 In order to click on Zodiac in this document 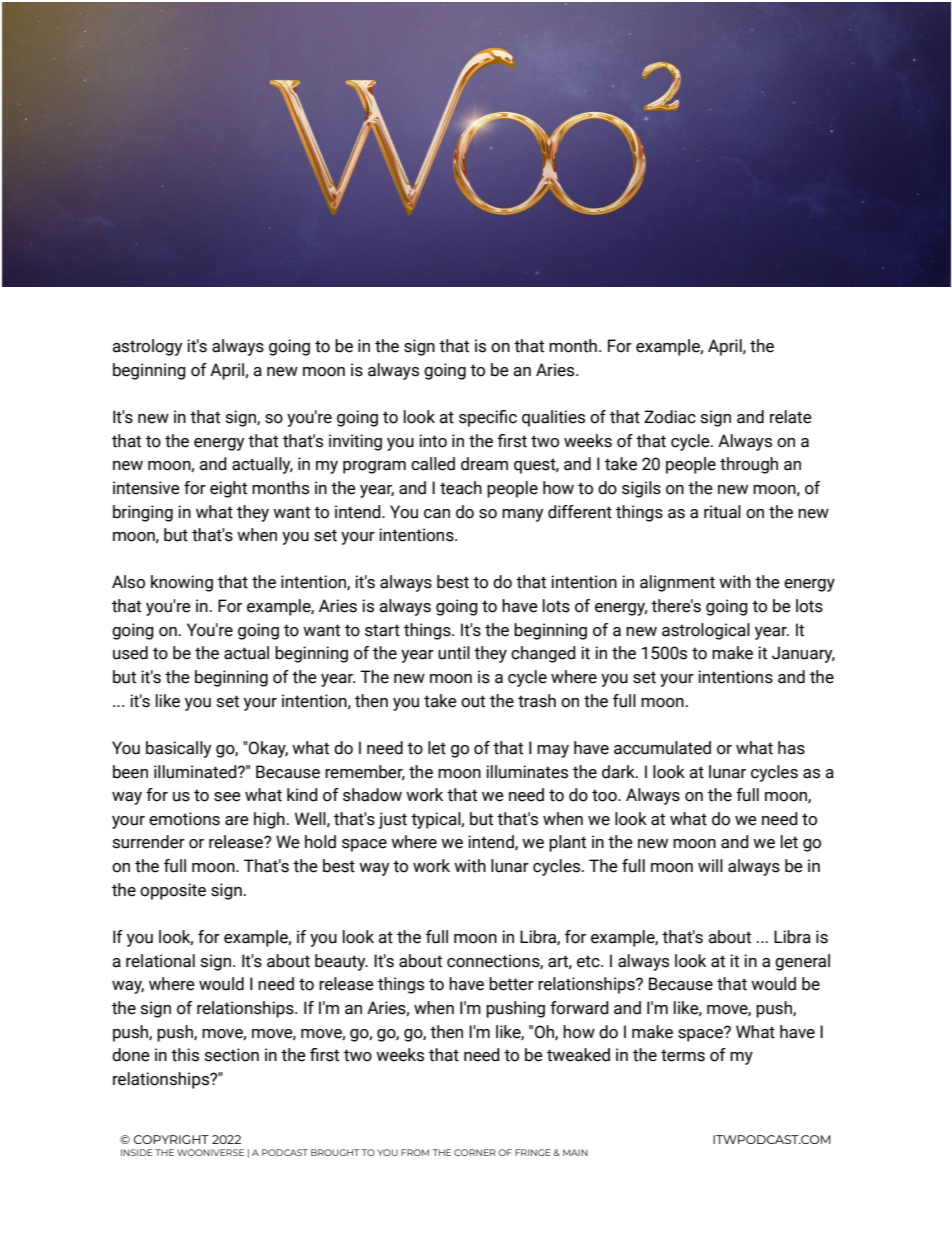, I will do `click(670, 417)`.
